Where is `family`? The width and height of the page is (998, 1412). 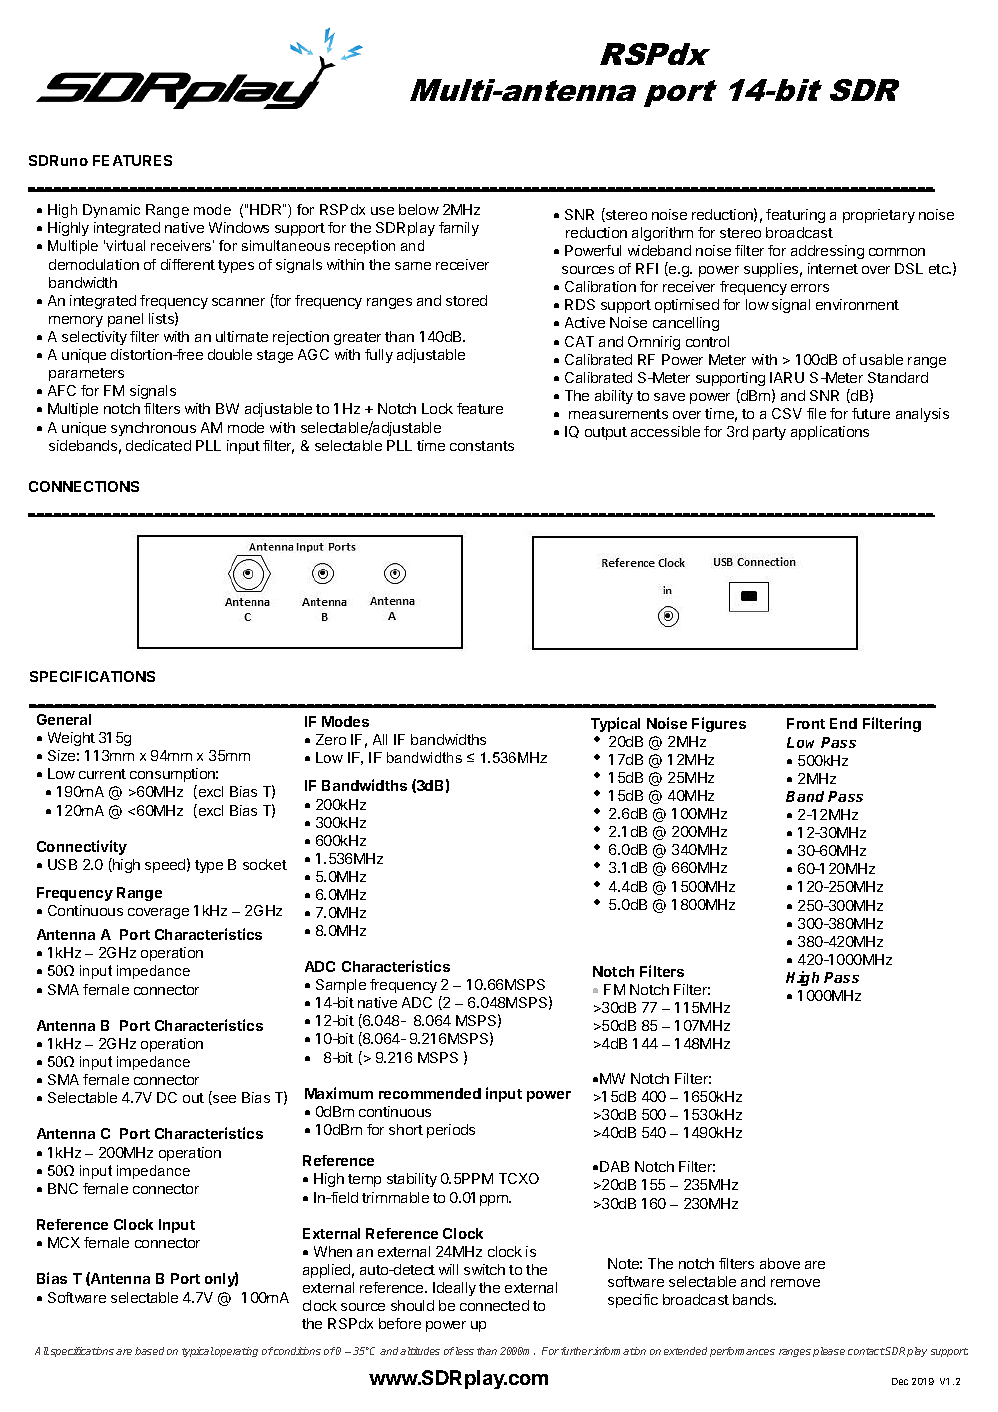 family is located at coordinates (459, 229).
